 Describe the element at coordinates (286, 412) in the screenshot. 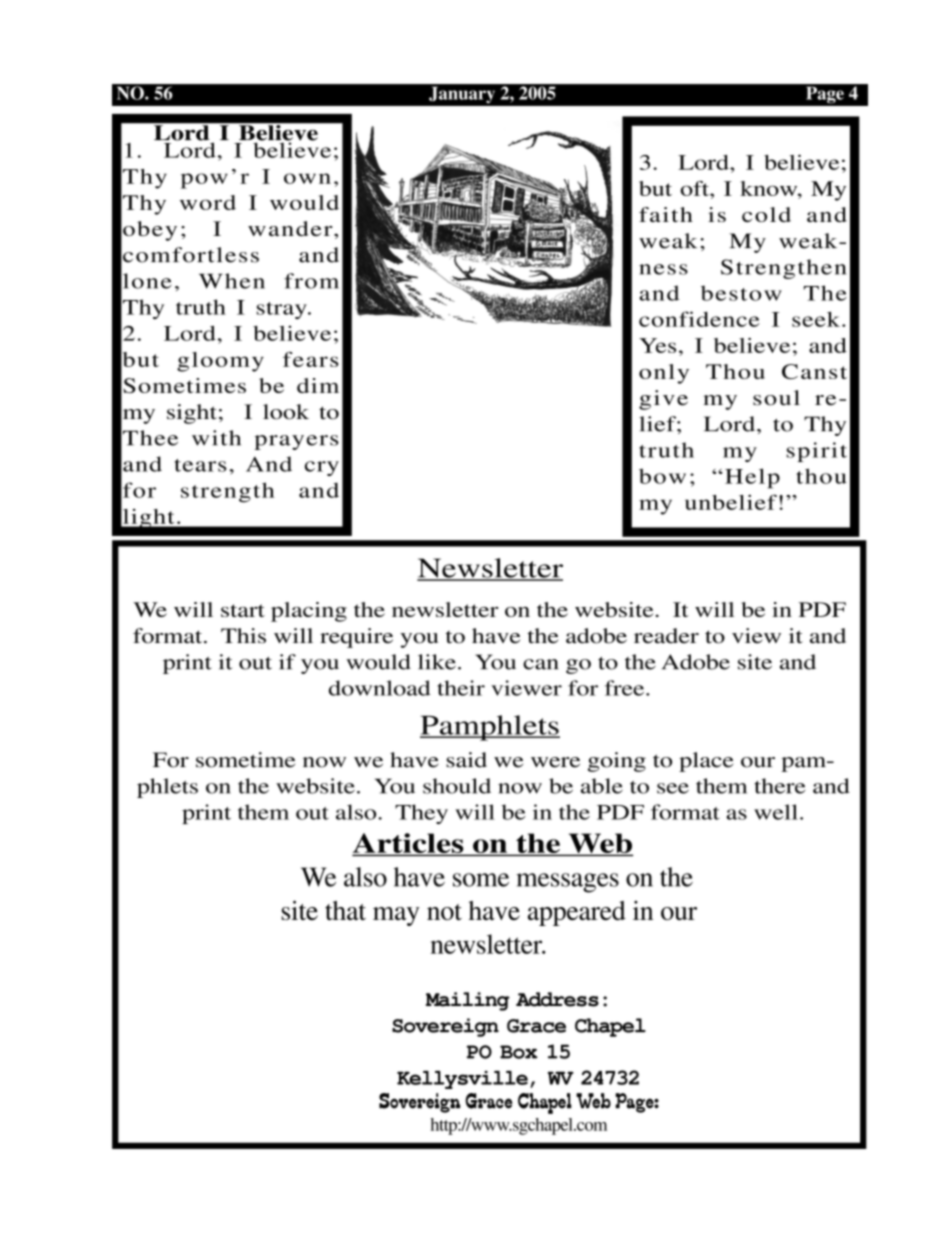

I see `look` at that location.
